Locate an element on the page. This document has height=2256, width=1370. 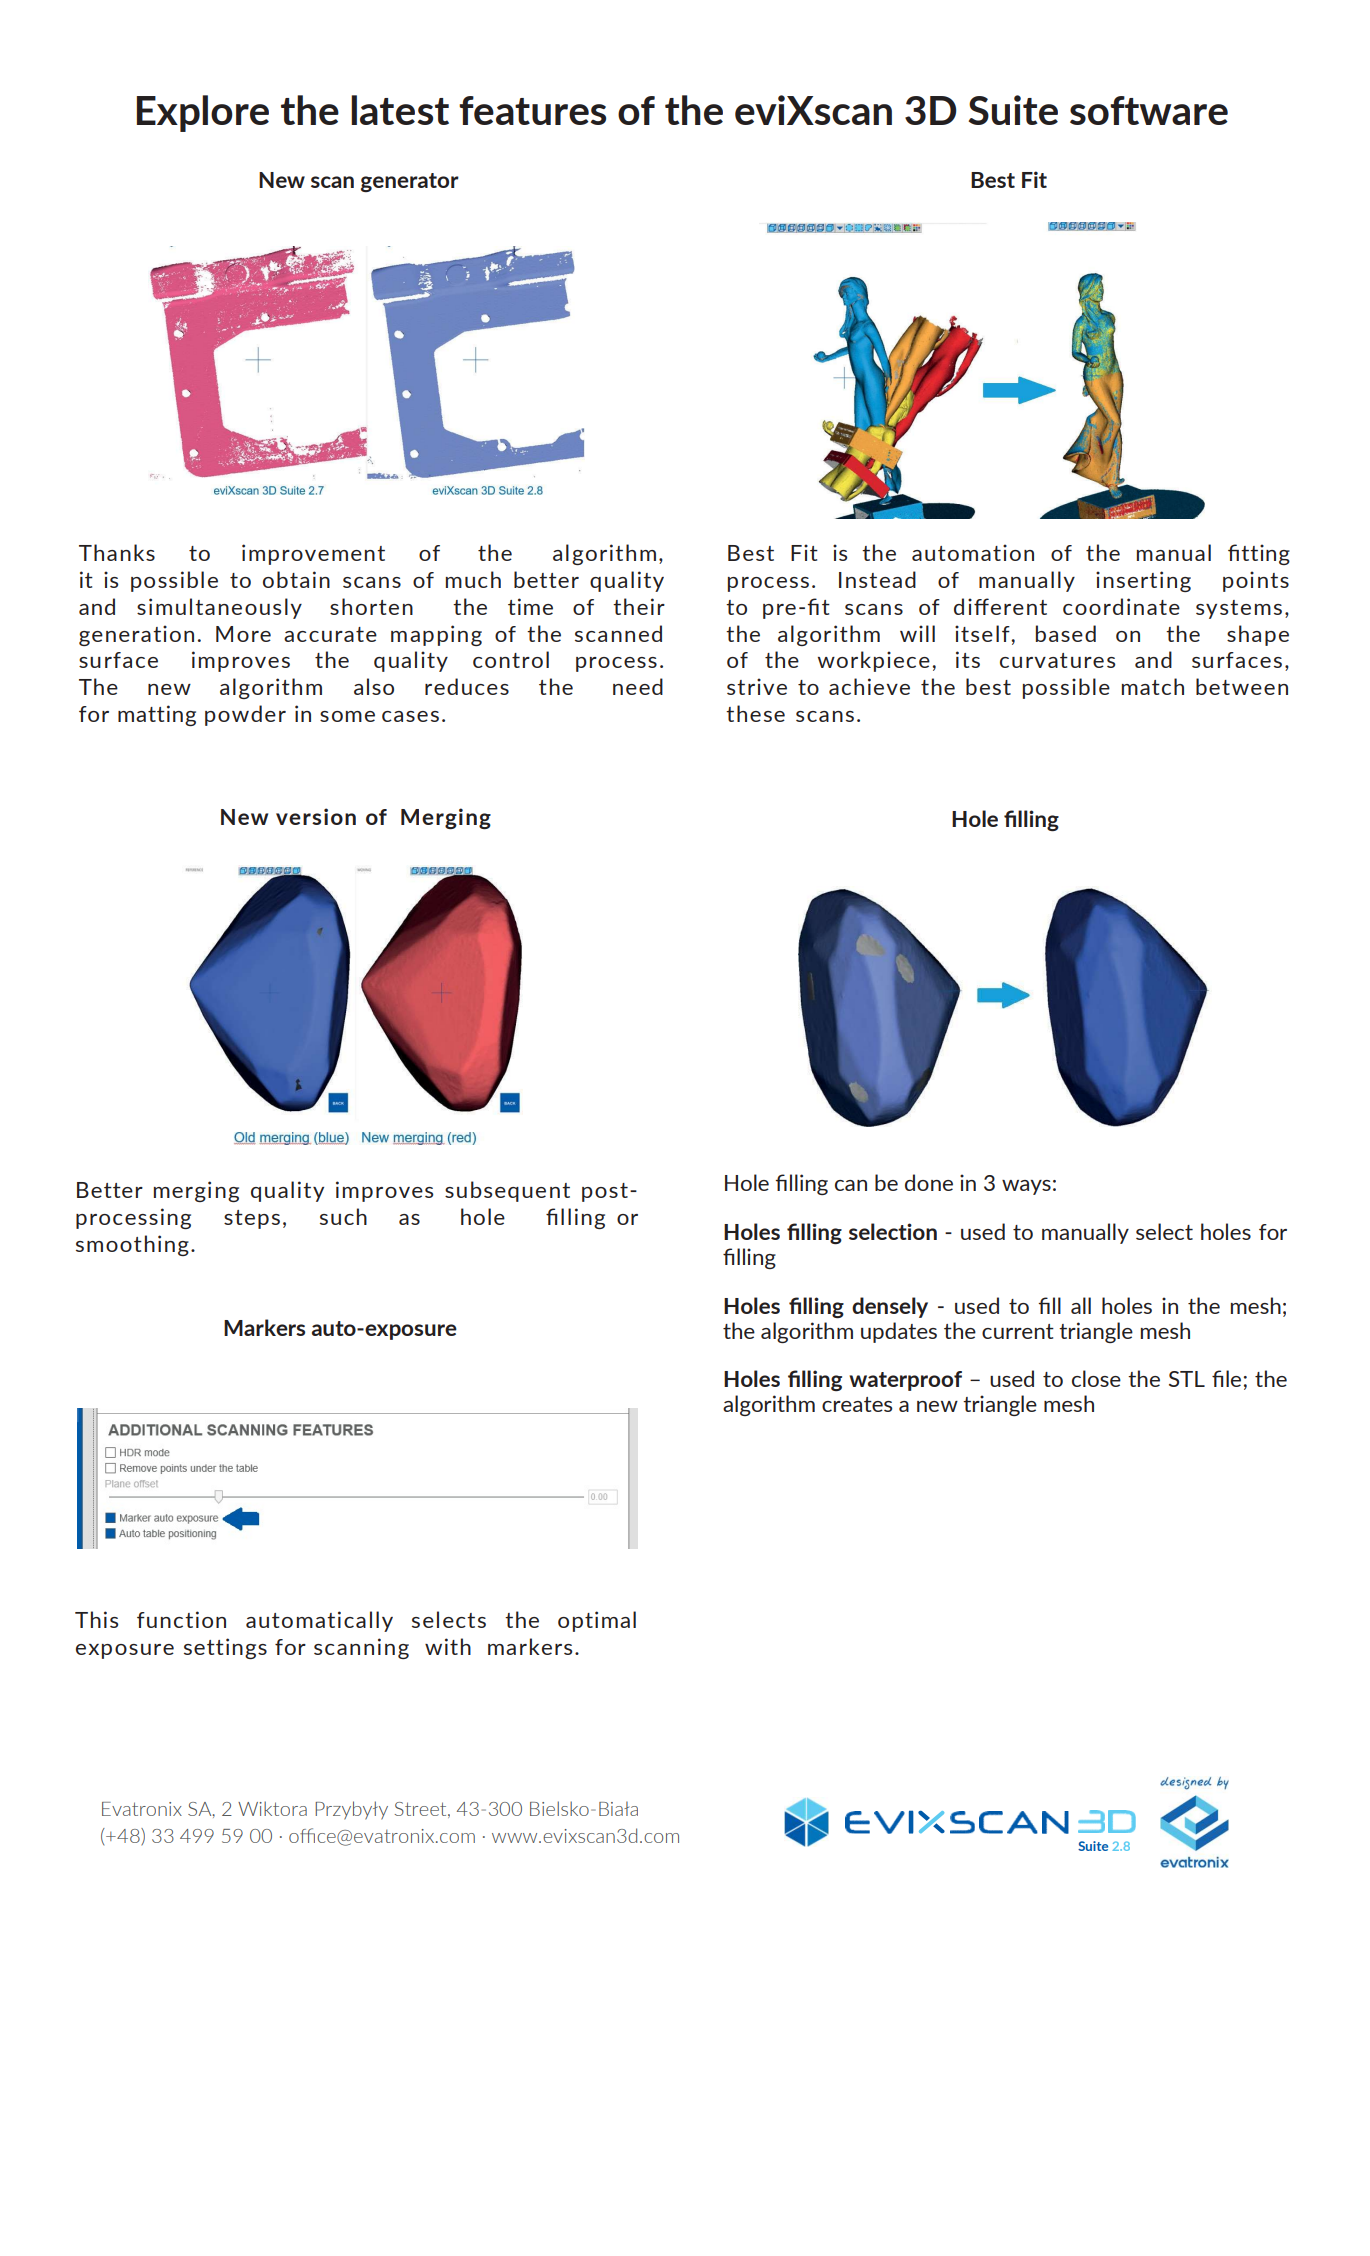
Explore is located at coordinates (203, 113).
